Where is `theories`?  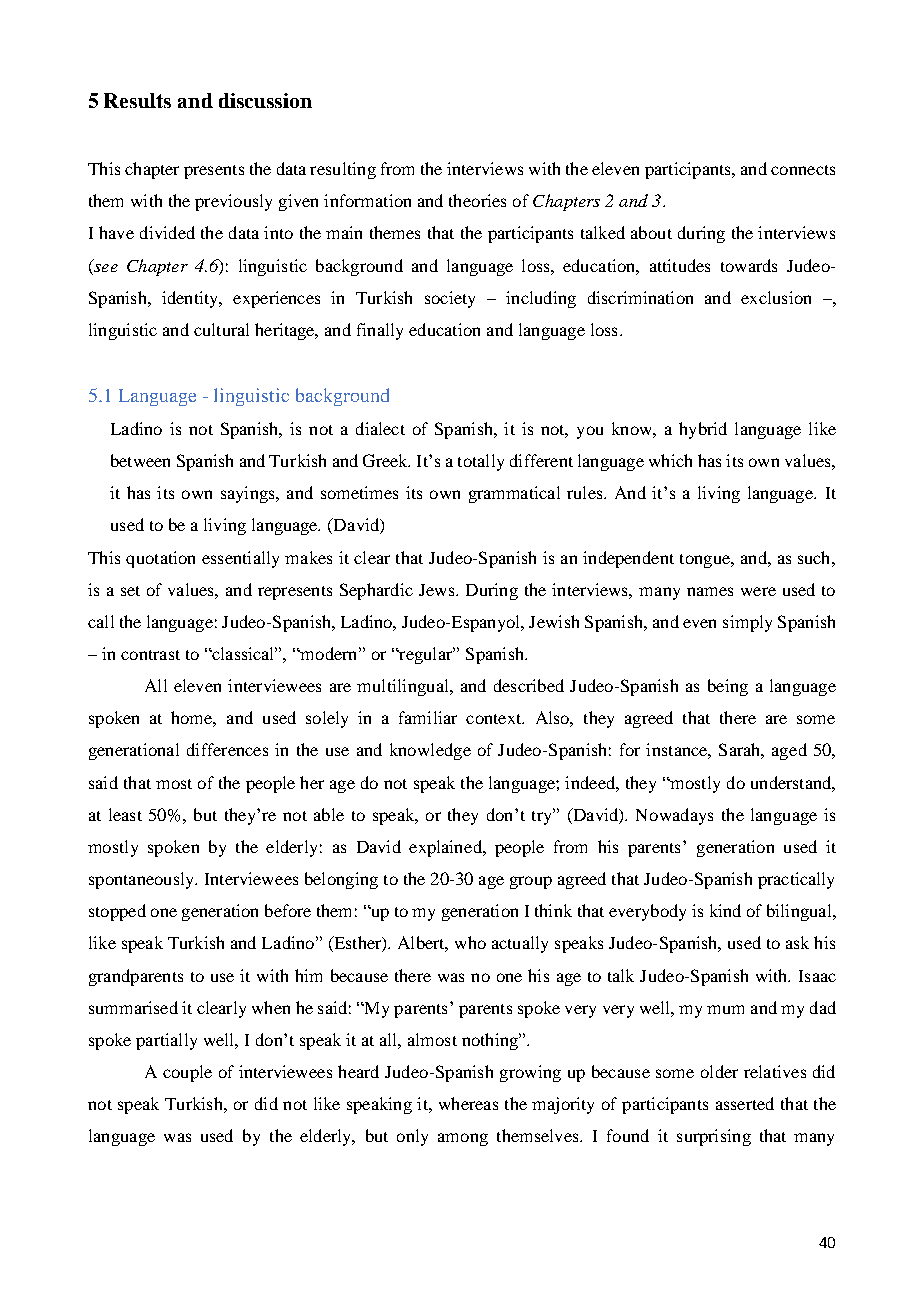 theories is located at coordinates (477, 200).
